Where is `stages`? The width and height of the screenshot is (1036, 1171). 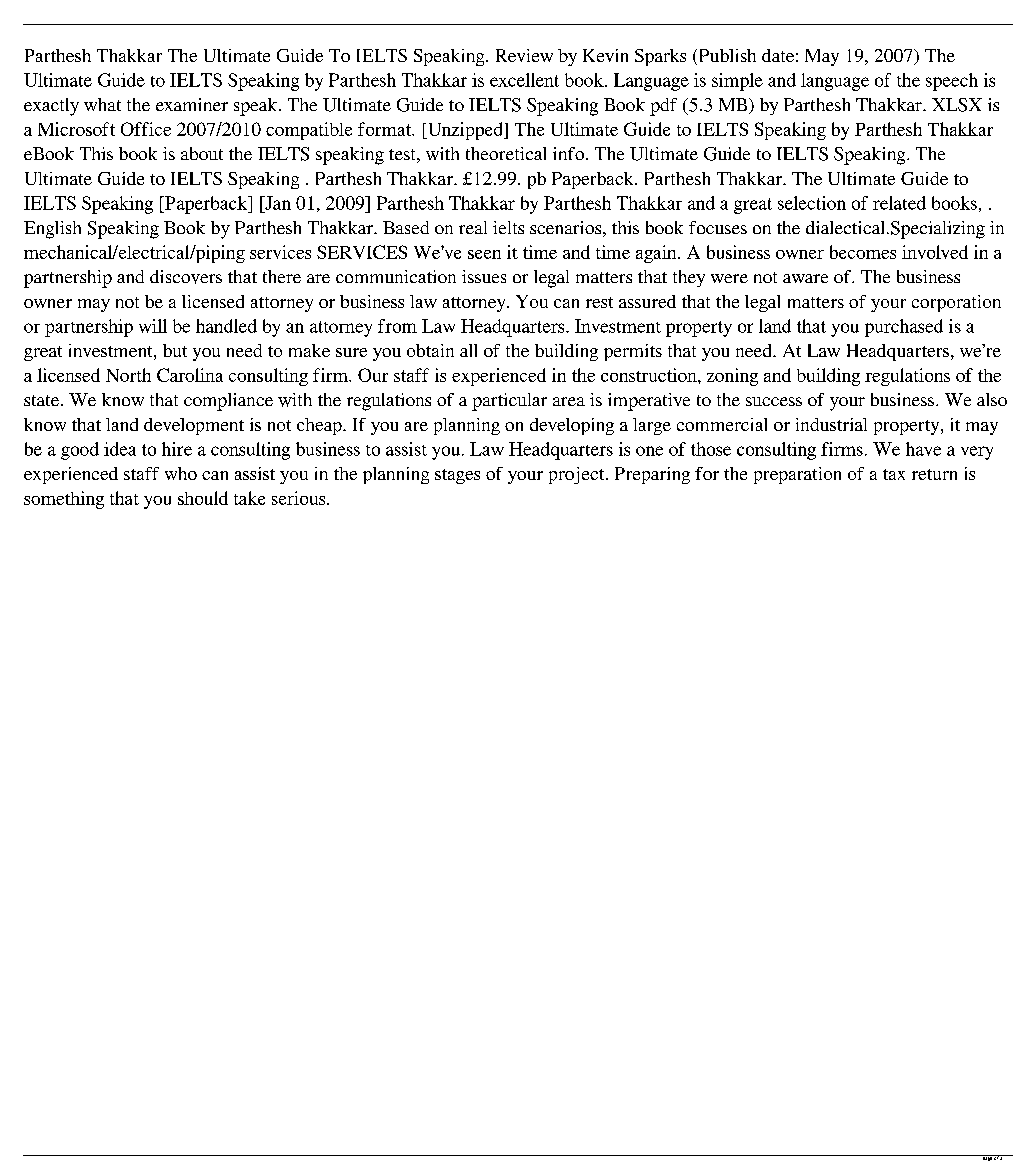 stages is located at coordinates (457, 476).
